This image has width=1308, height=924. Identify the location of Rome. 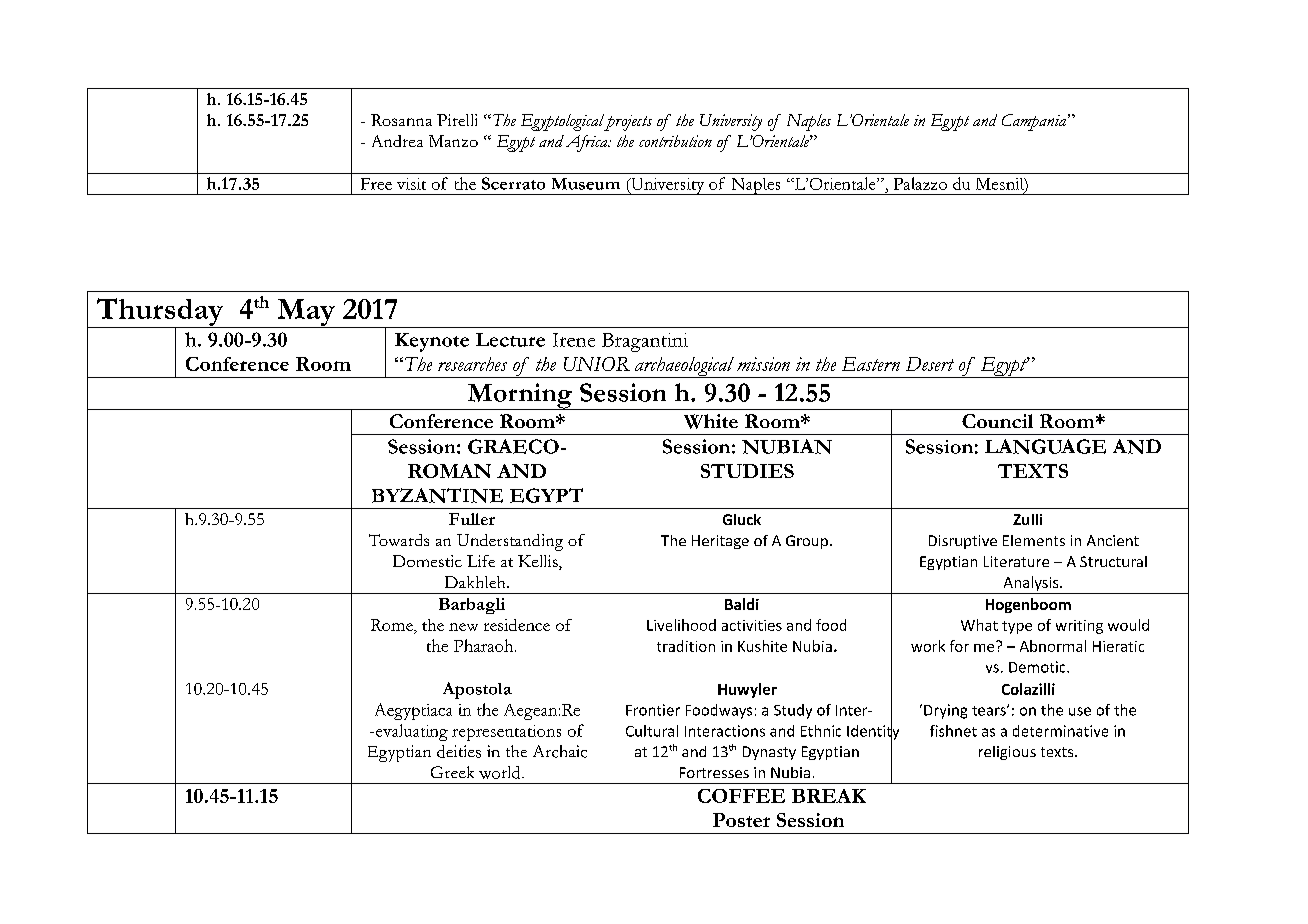
(393, 625).
